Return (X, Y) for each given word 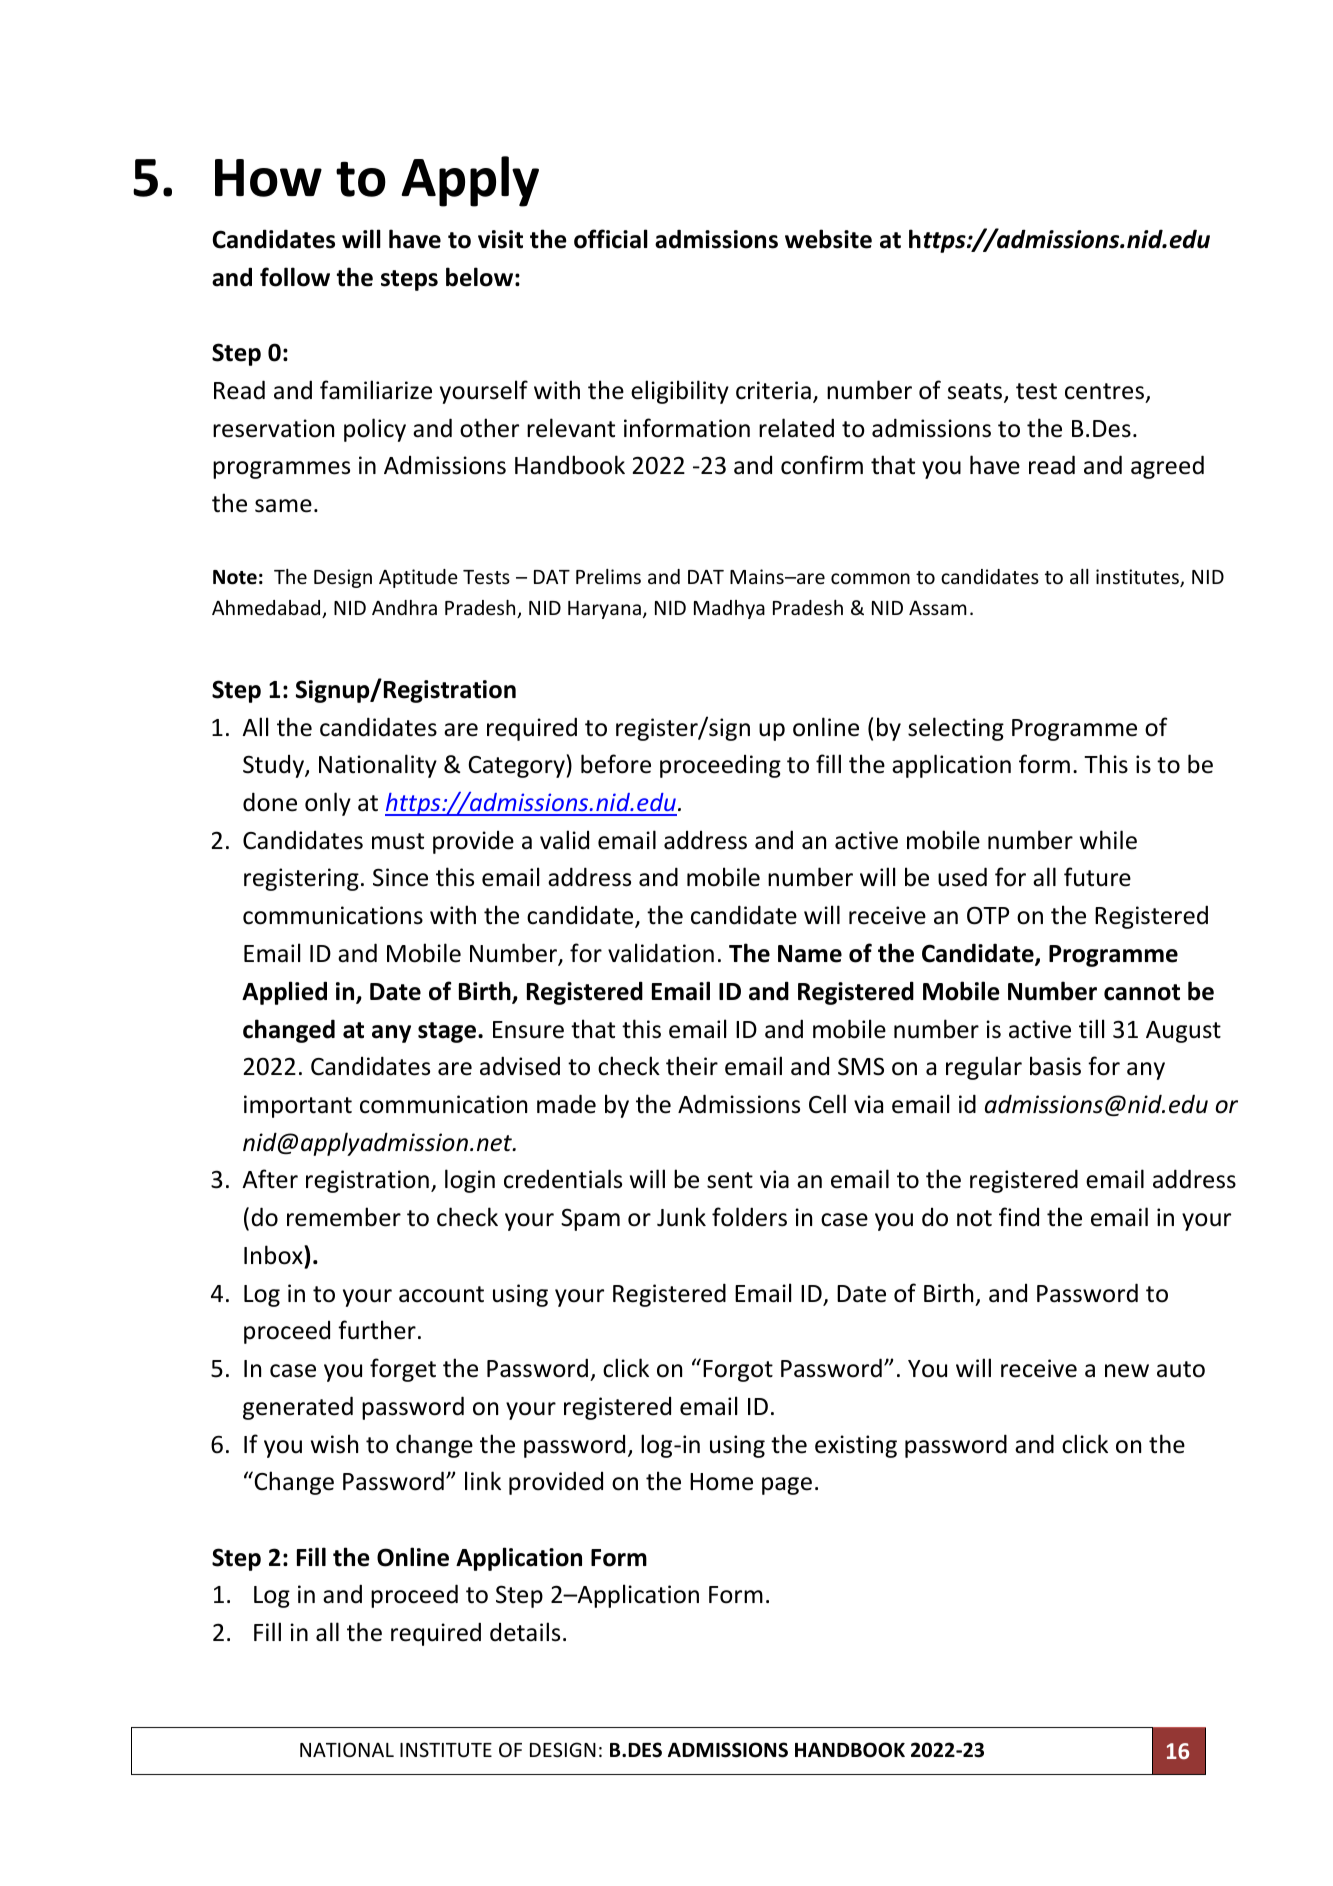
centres (1104, 391)
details (525, 1632)
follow (295, 277)
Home (721, 1482)
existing (856, 1446)
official (611, 239)
